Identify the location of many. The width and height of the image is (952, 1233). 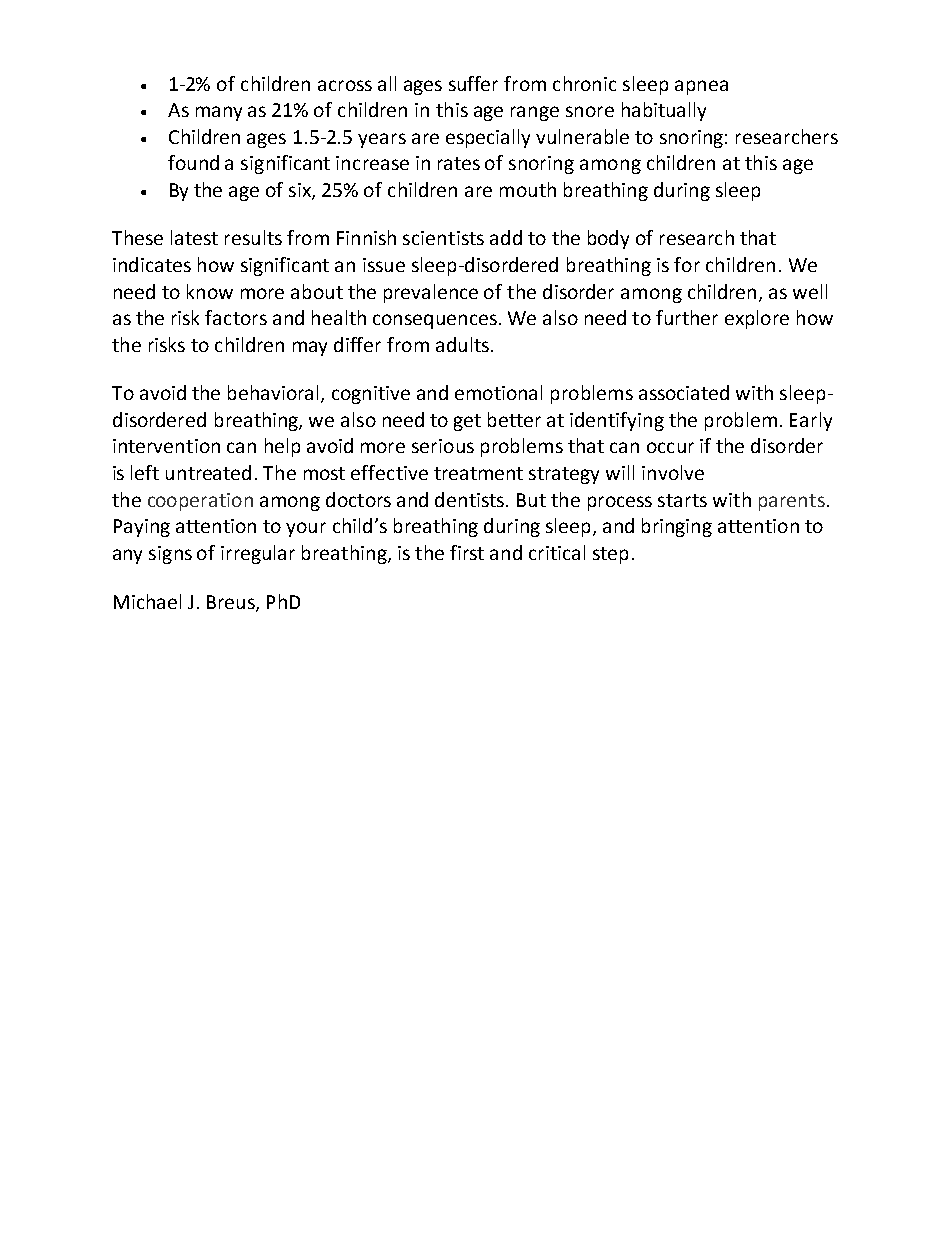
(219, 113).
